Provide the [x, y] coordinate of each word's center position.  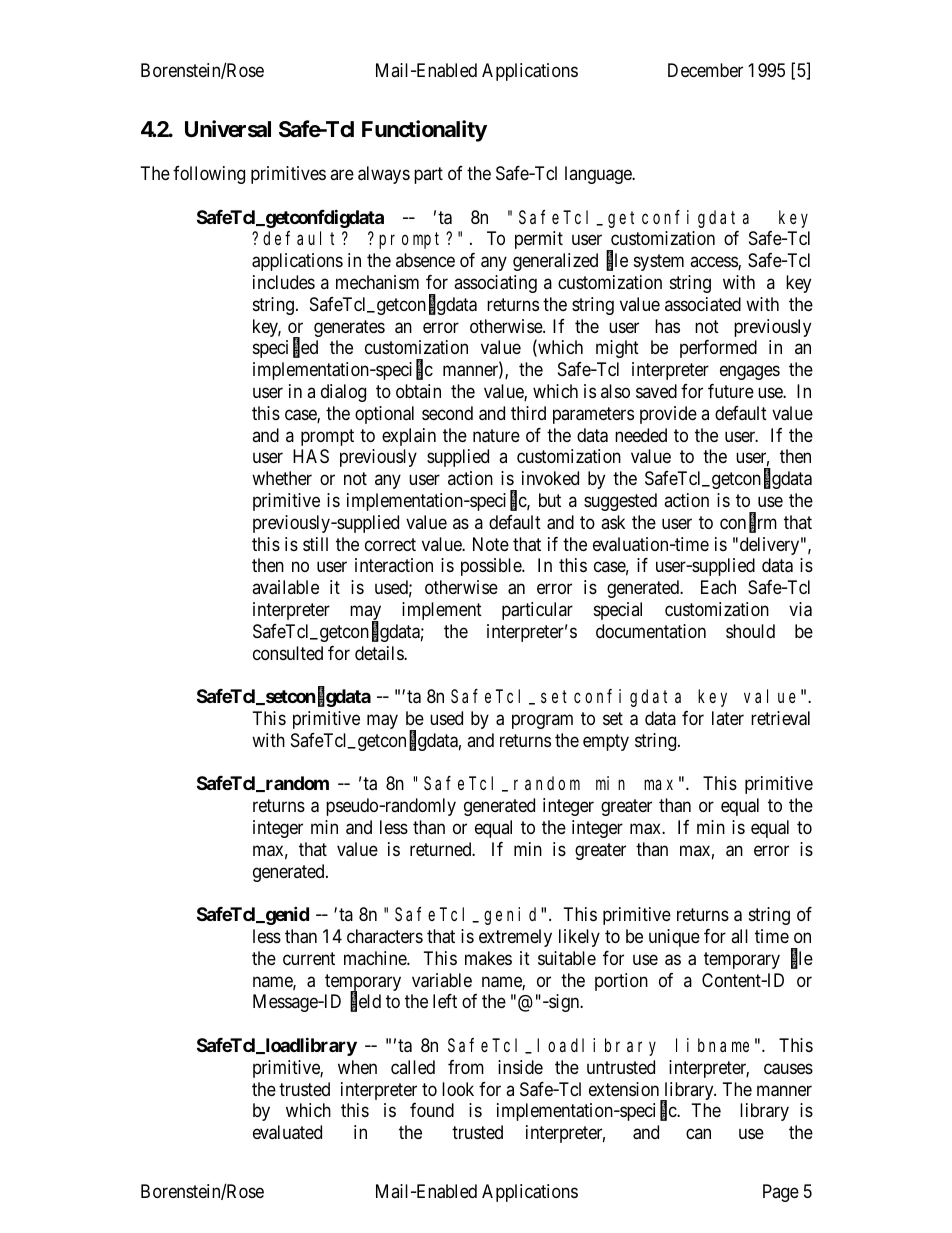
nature [496, 436]
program [542, 721]
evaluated [287, 1132]
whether [282, 478]
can [698, 1134]
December [705, 70]
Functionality [424, 131]
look [458, 1089]
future [731, 391]
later [728, 718]
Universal [228, 129]
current [309, 958]
